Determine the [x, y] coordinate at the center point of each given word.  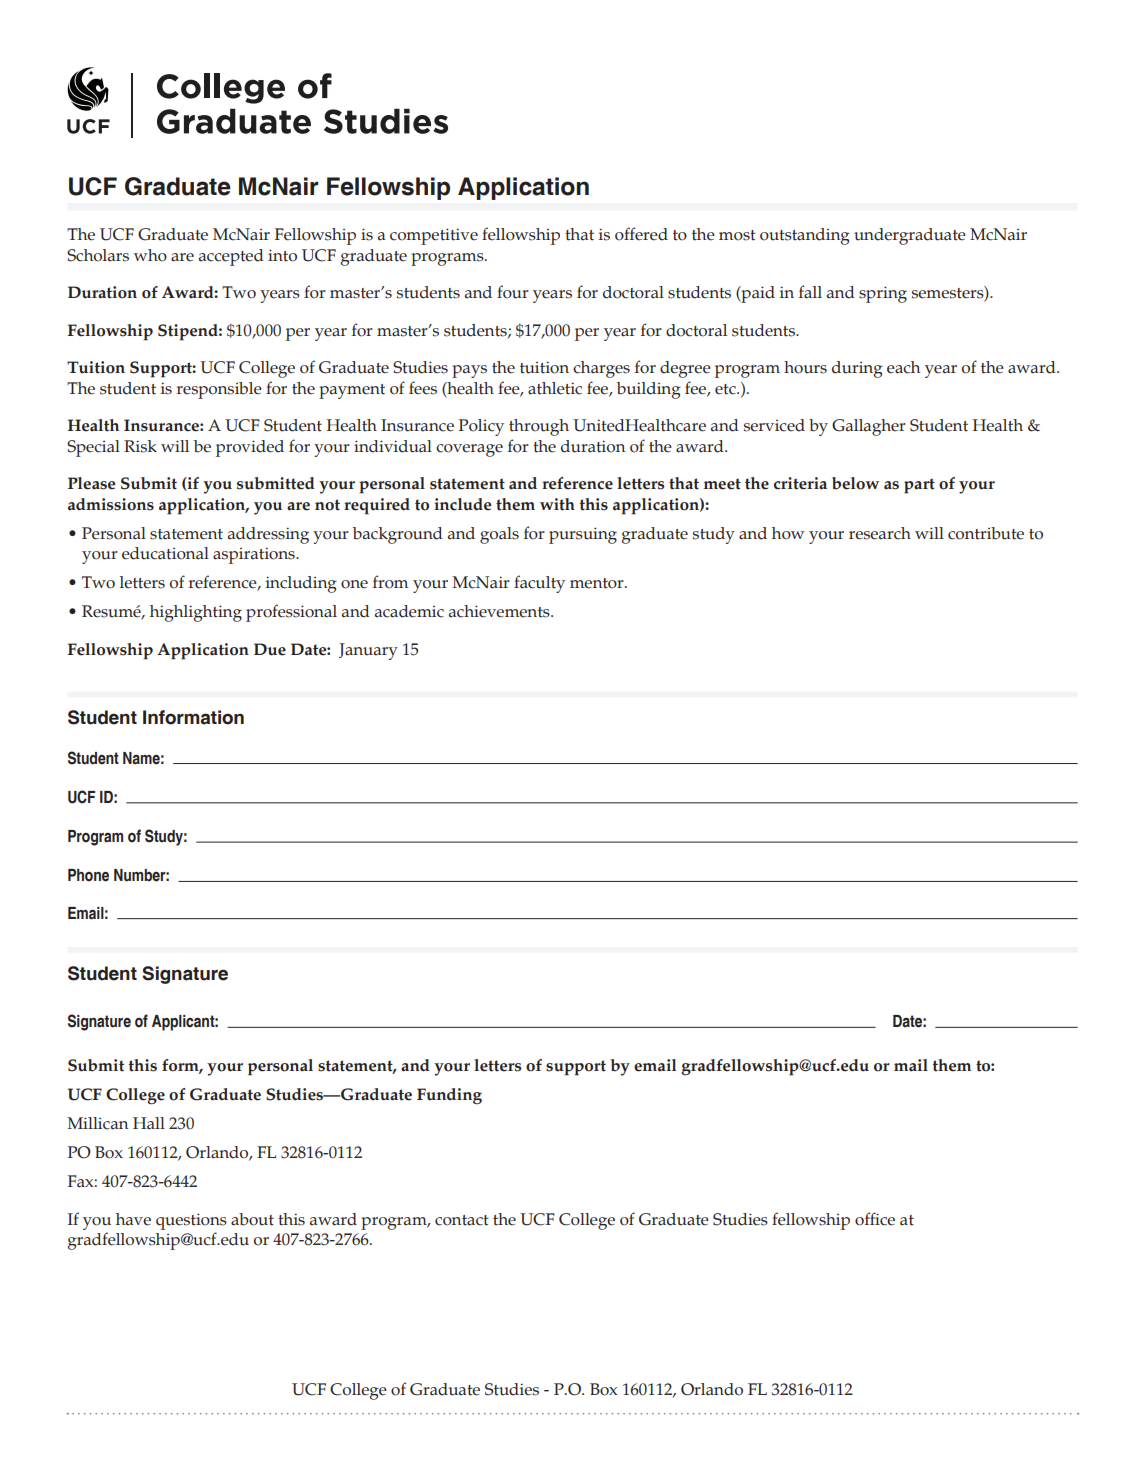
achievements [500, 611]
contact [462, 1220]
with [557, 504]
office [875, 1219]
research [880, 533]
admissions [111, 504]
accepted [231, 257]
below [855, 483]
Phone [88, 875]
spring [883, 294]
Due [270, 649]
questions [191, 1221]
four [513, 292]
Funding [449, 1096]
